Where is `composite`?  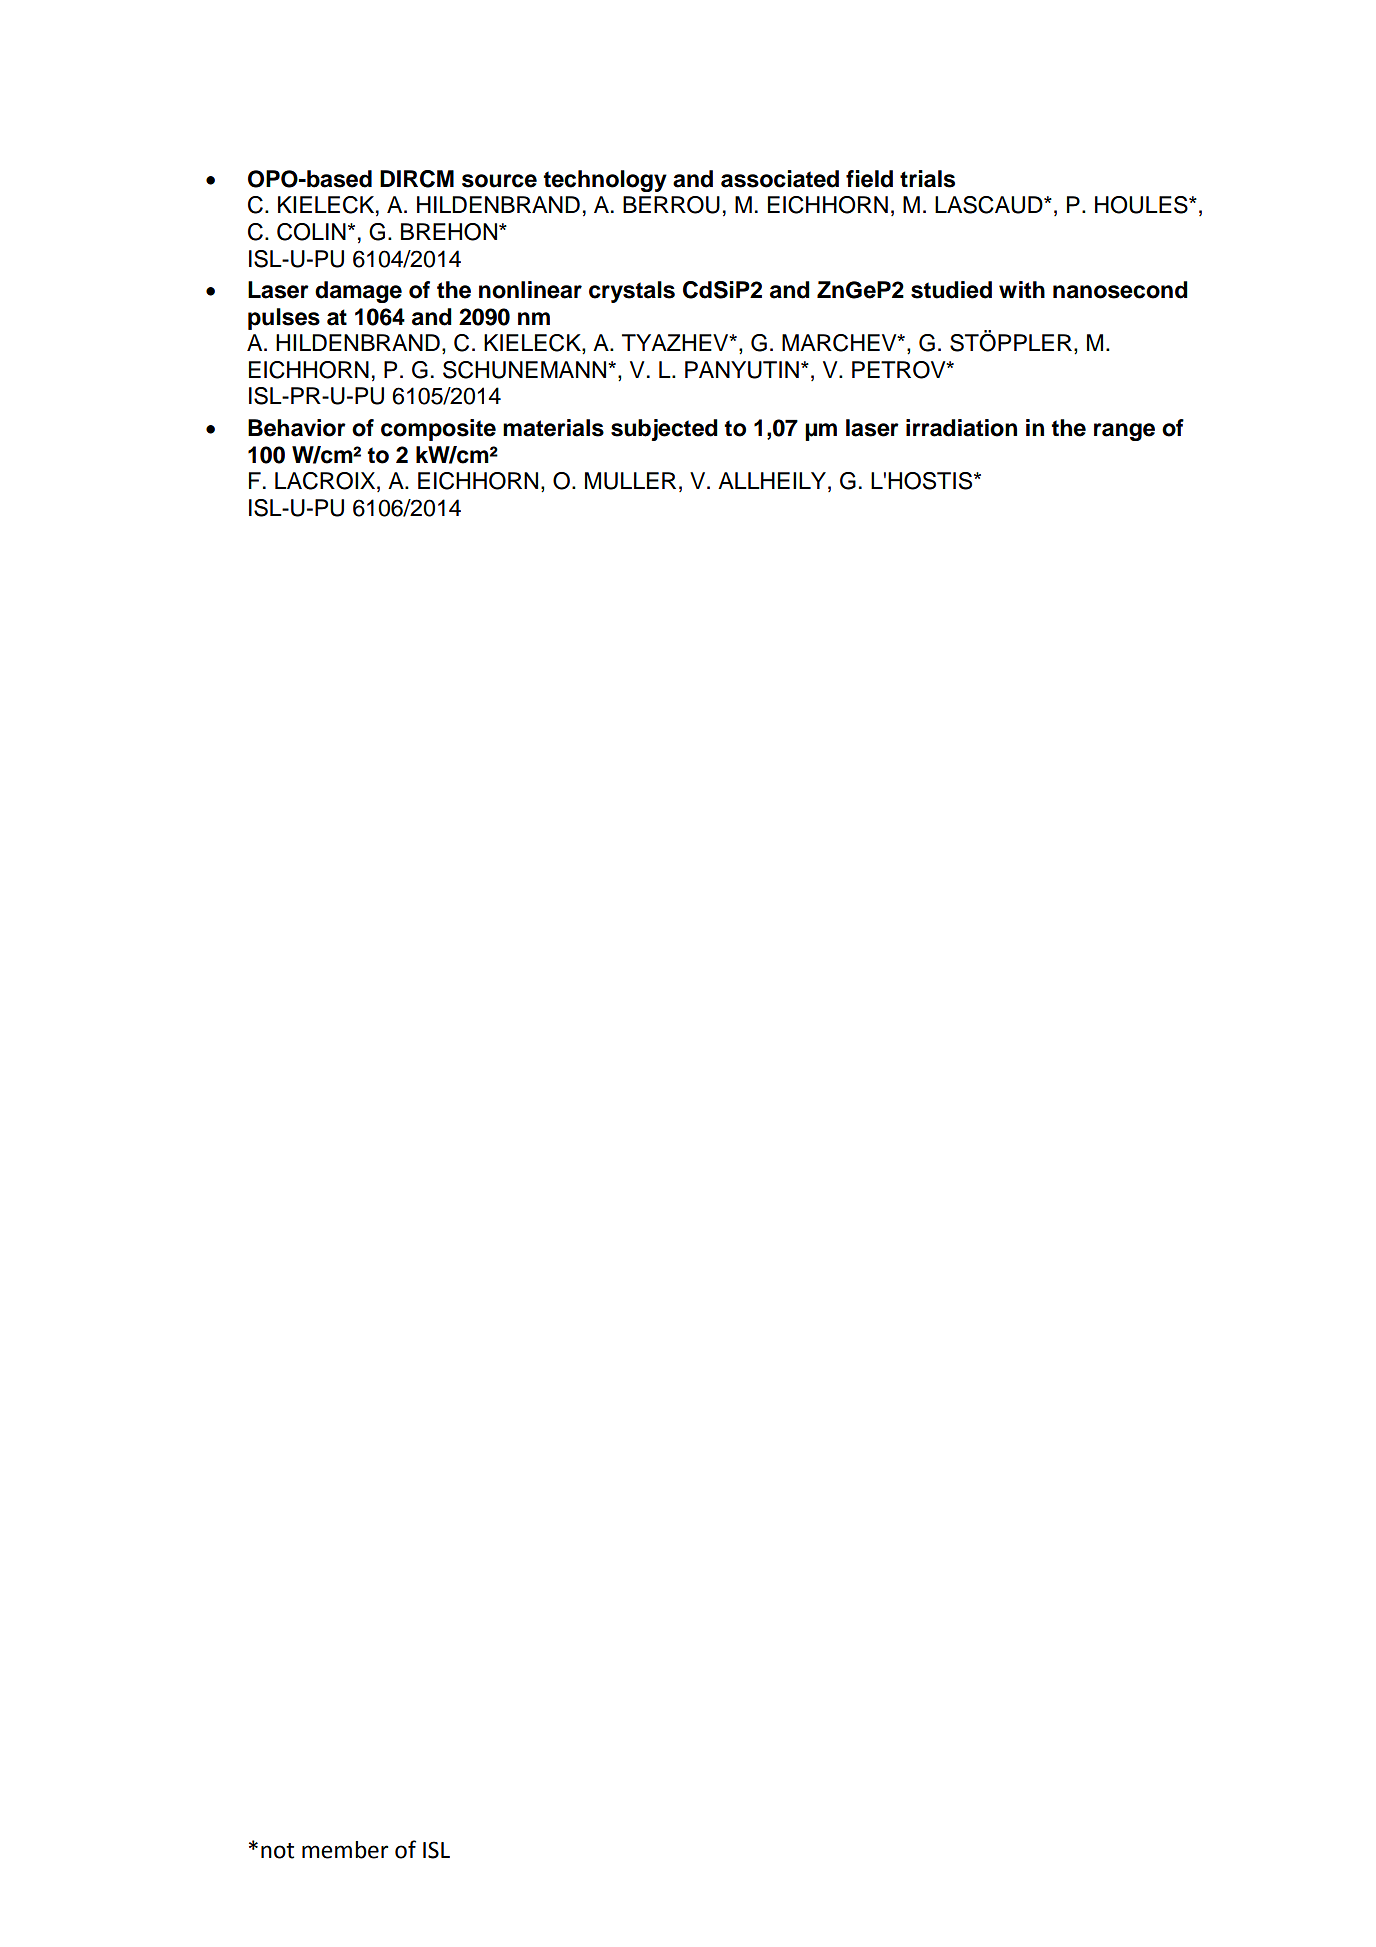 composite is located at coordinates (438, 430).
